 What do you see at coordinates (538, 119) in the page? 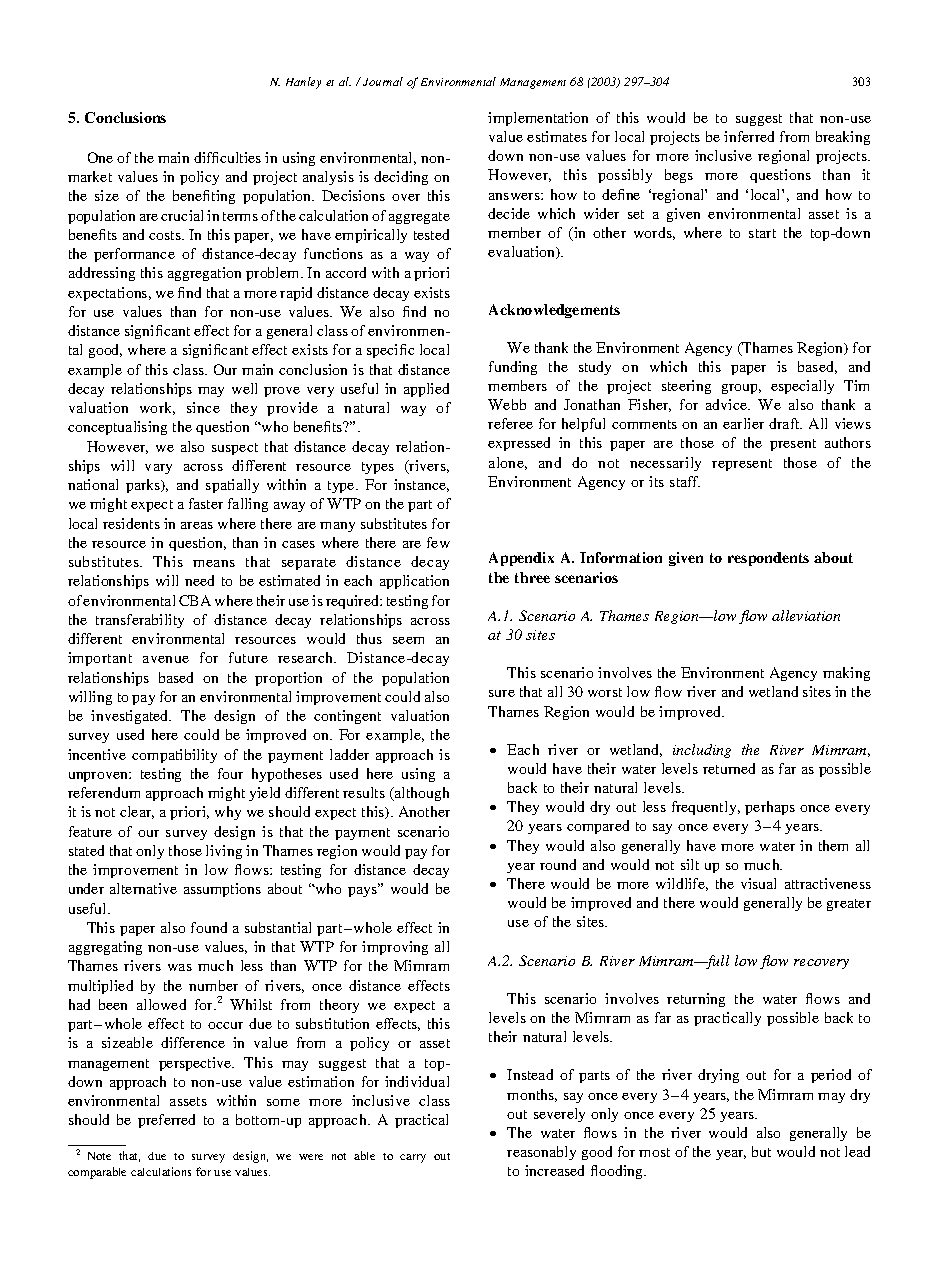
I see `implementation` at bounding box center [538, 119].
